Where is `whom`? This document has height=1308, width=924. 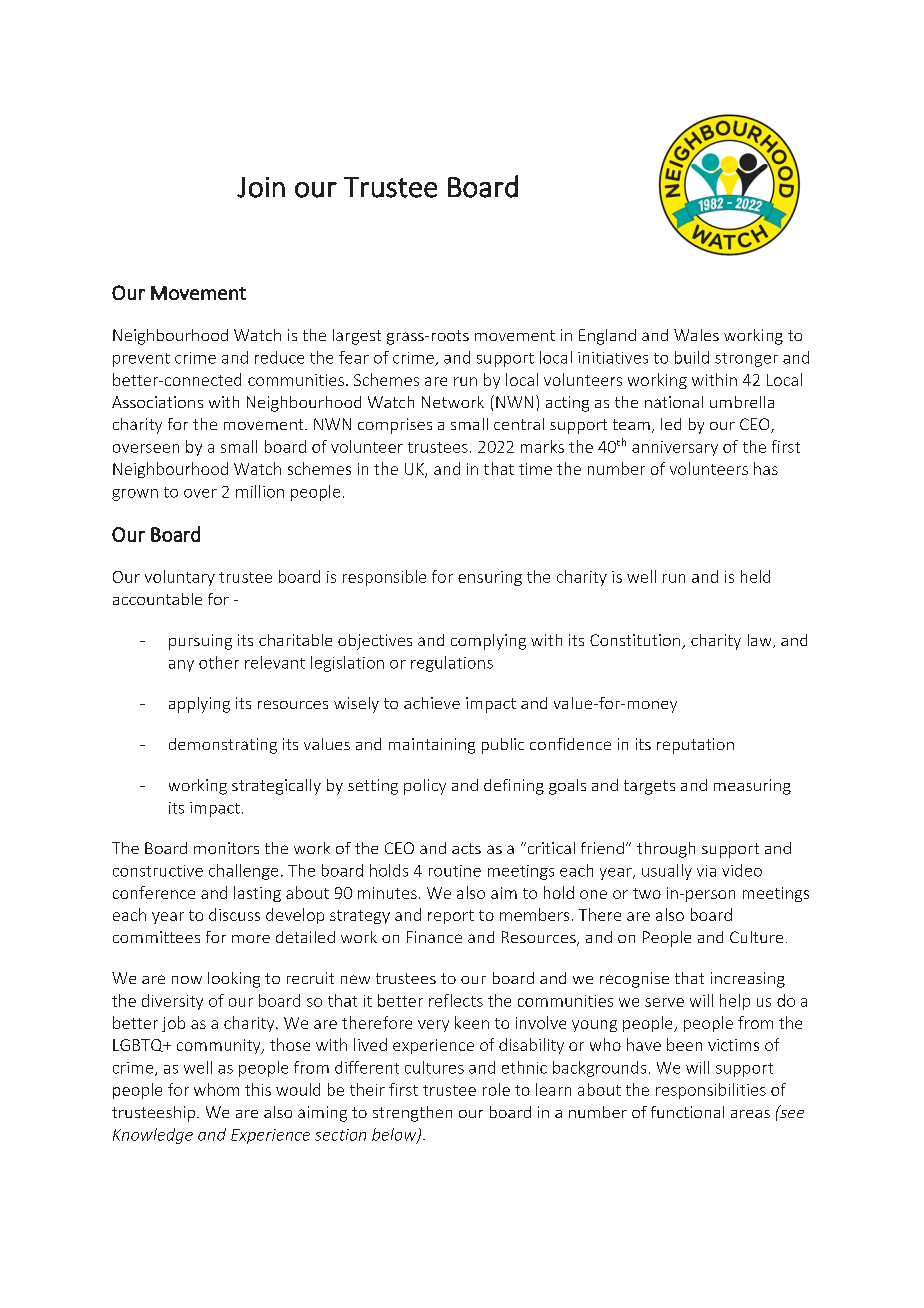 whom is located at coordinates (216, 1089).
